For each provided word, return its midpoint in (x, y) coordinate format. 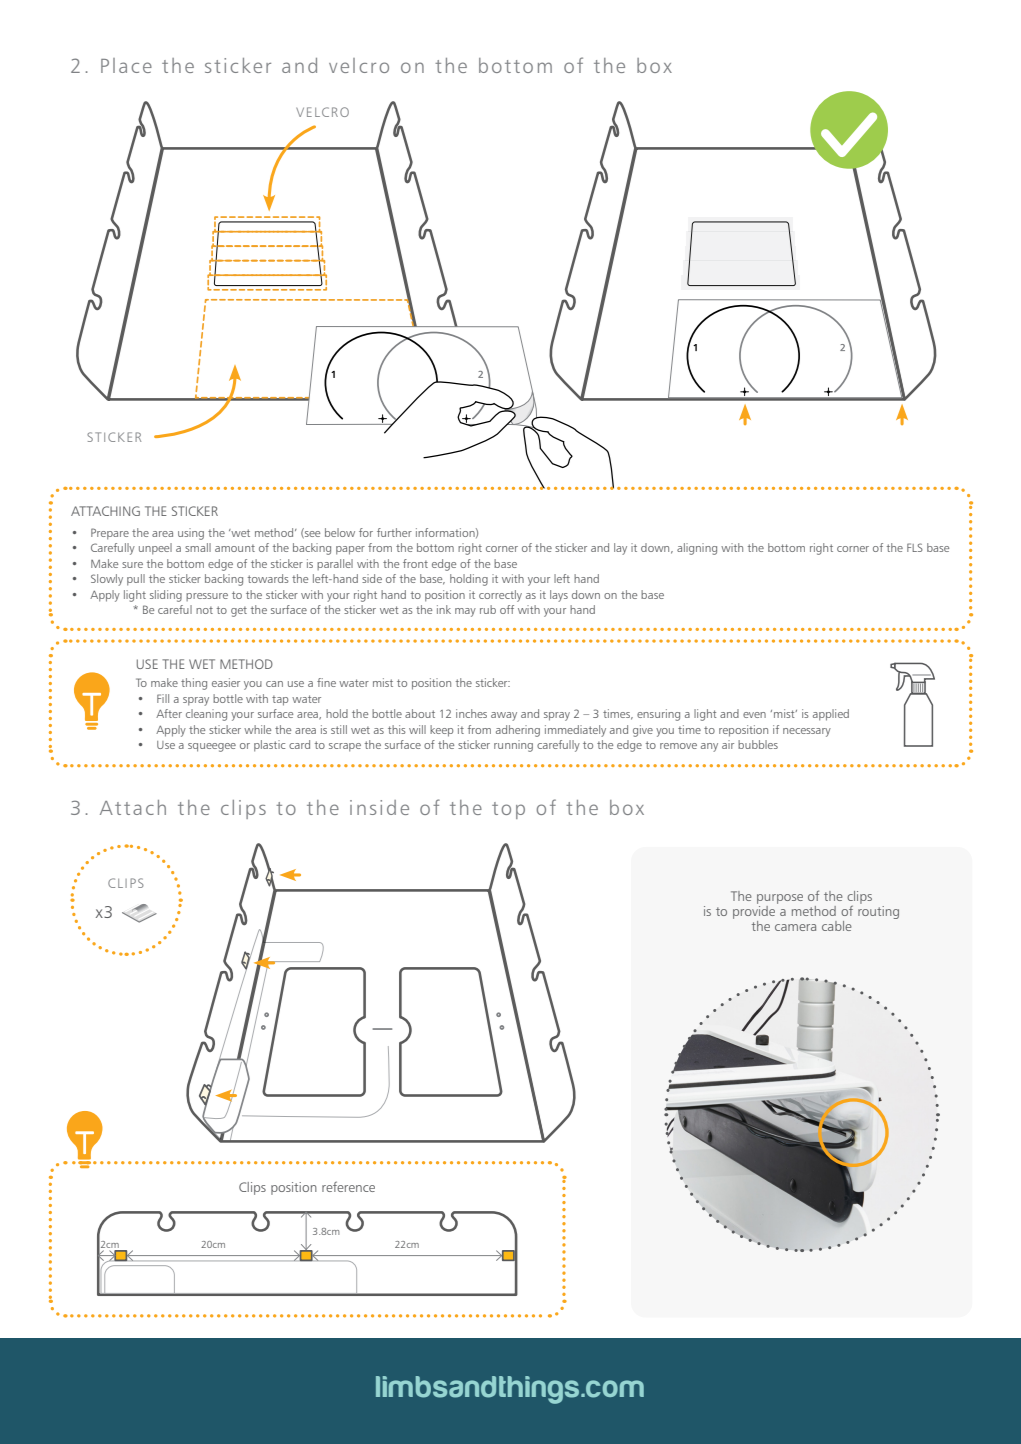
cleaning (206, 715)
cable (837, 926)
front (415, 563)
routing (878, 911)
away (504, 716)
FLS (915, 547)
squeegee (212, 747)
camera (795, 927)
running (513, 746)
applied (831, 715)
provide (755, 911)
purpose (780, 899)
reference (348, 1186)
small (198, 547)
